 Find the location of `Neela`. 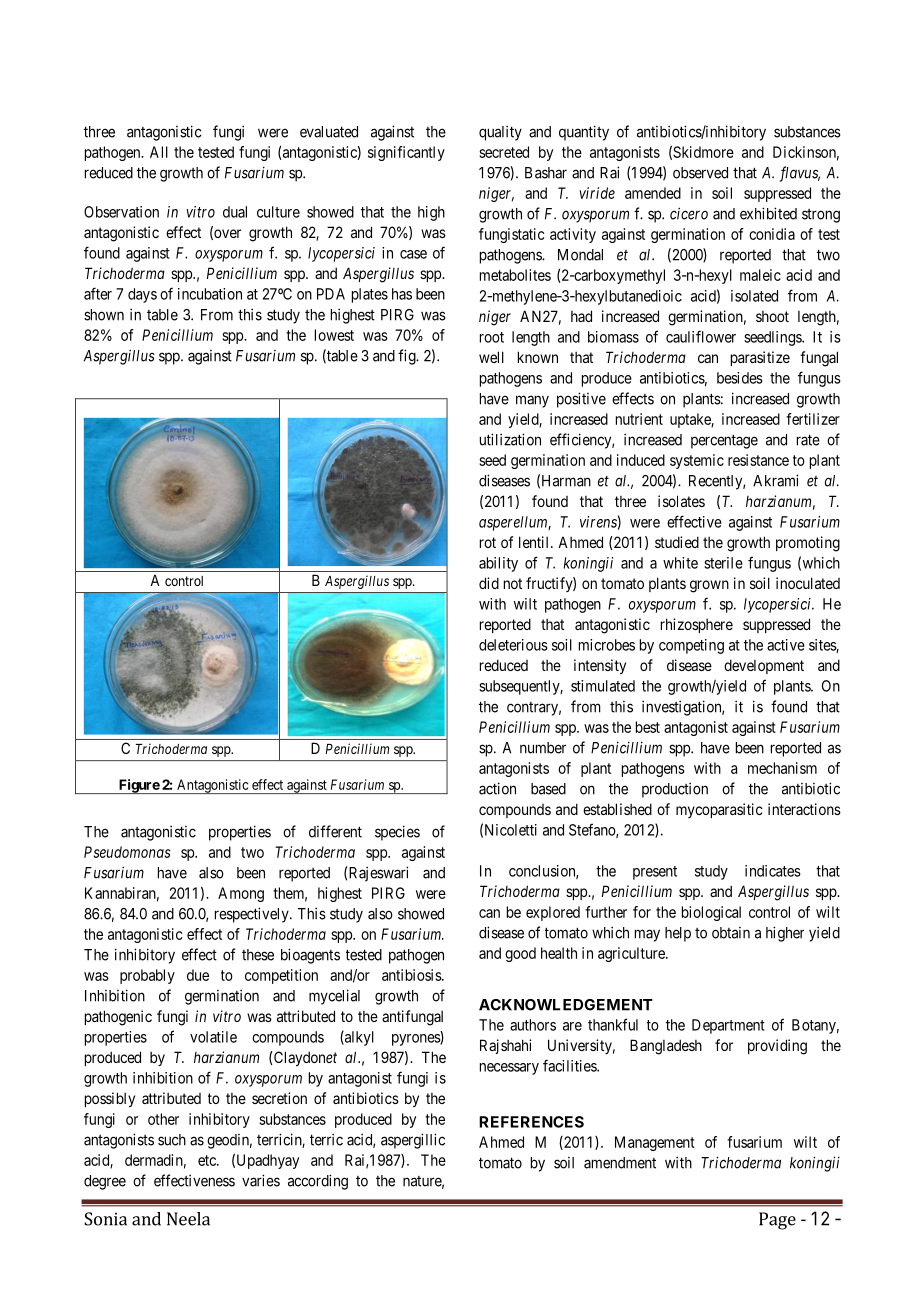

Neela is located at coordinates (188, 1219).
